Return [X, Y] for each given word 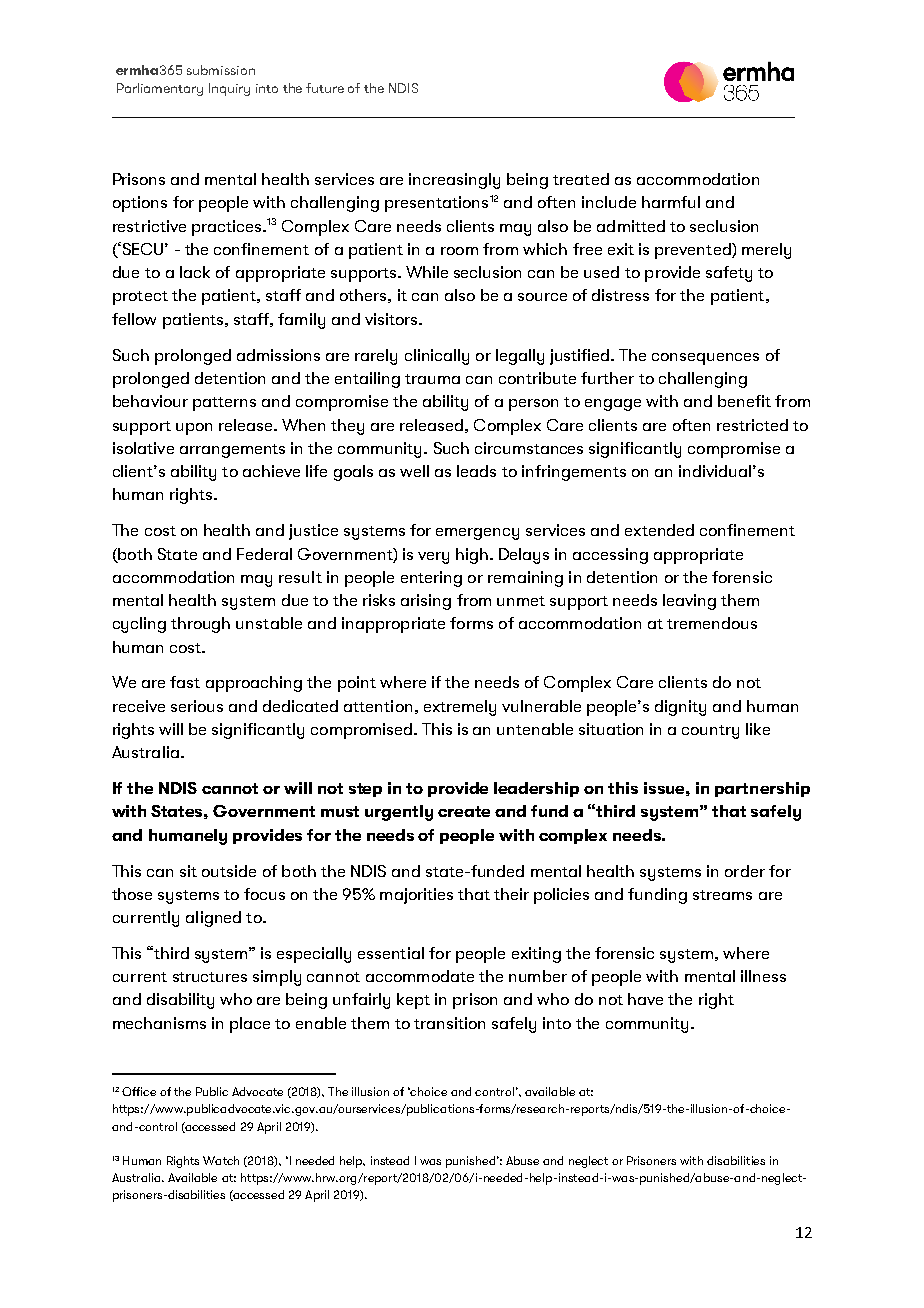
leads [476, 471]
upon [194, 429]
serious [197, 706]
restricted [752, 425]
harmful [671, 202]
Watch [221, 1160]
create [464, 811]
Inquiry [229, 89]
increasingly [454, 181]
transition [449, 1023]
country [710, 732]
